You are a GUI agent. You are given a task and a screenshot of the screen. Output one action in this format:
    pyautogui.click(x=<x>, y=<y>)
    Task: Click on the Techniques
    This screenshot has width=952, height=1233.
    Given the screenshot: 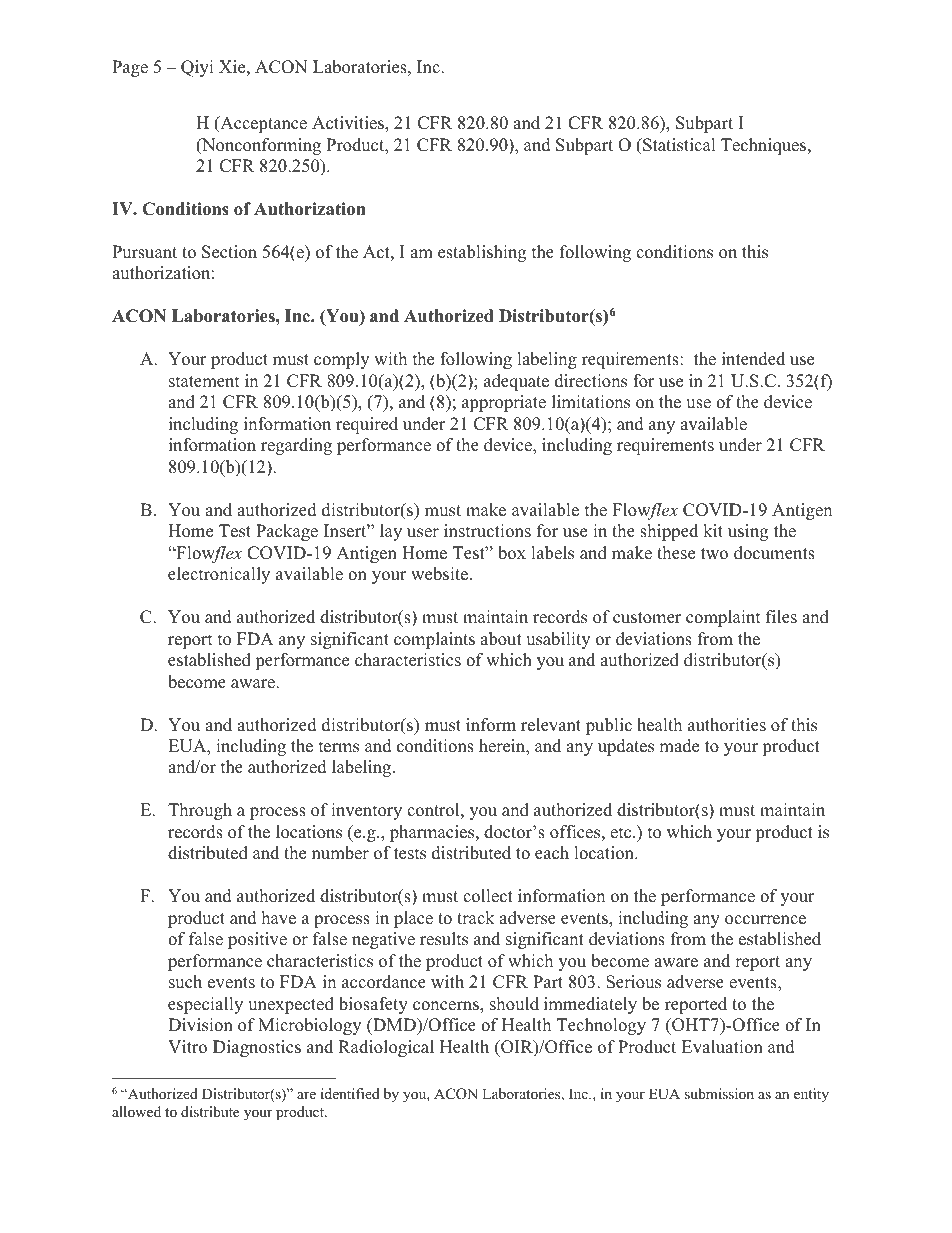 What is the action you would take?
    pyautogui.click(x=765, y=146)
